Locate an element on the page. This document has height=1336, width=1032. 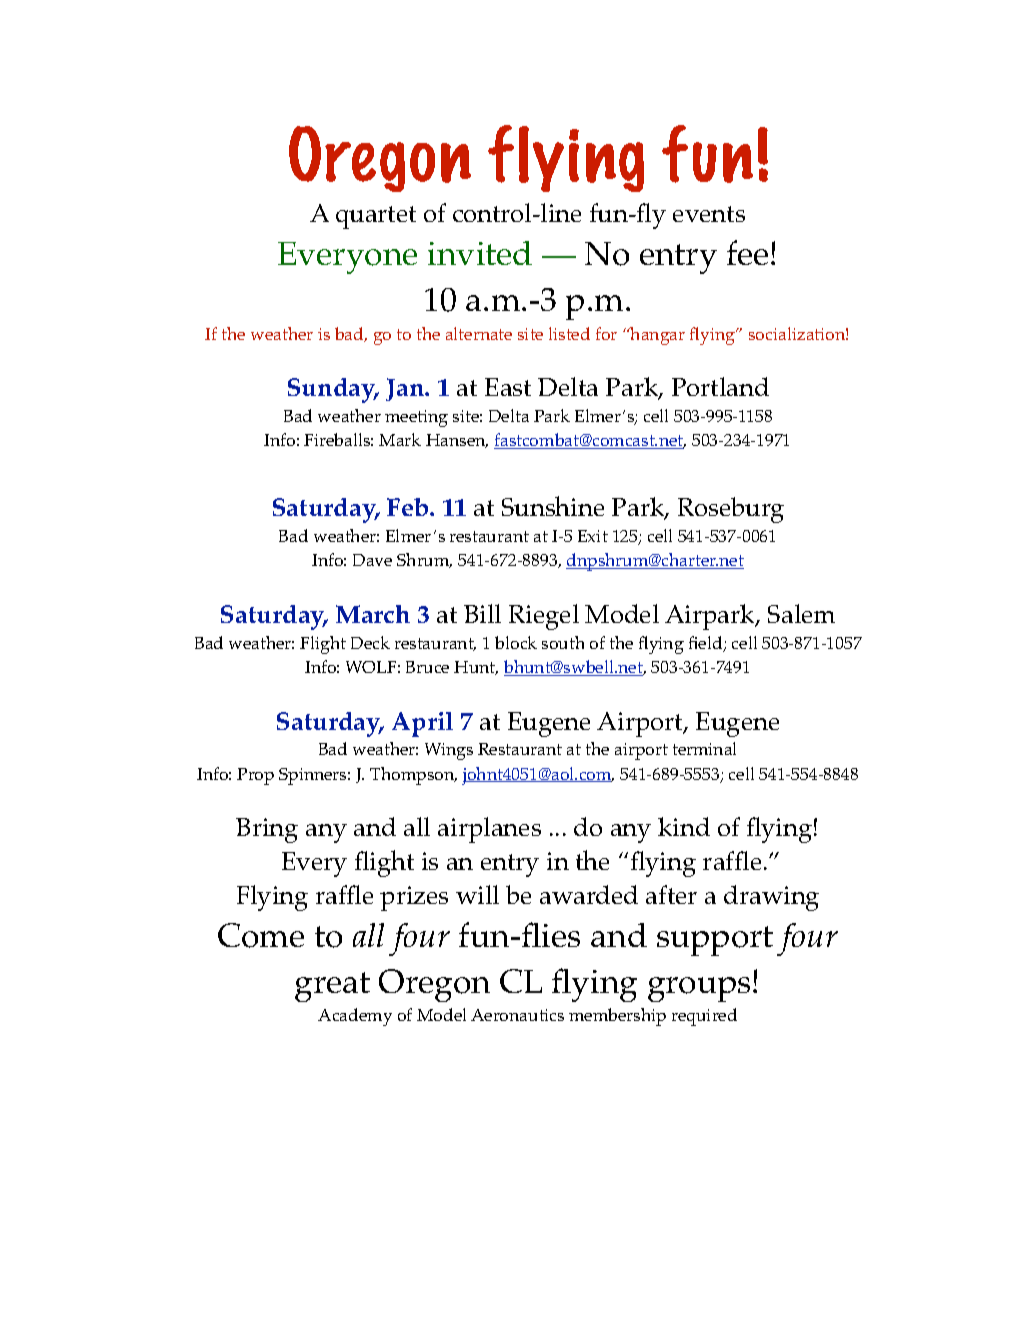
great is located at coordinates (332, 987).
